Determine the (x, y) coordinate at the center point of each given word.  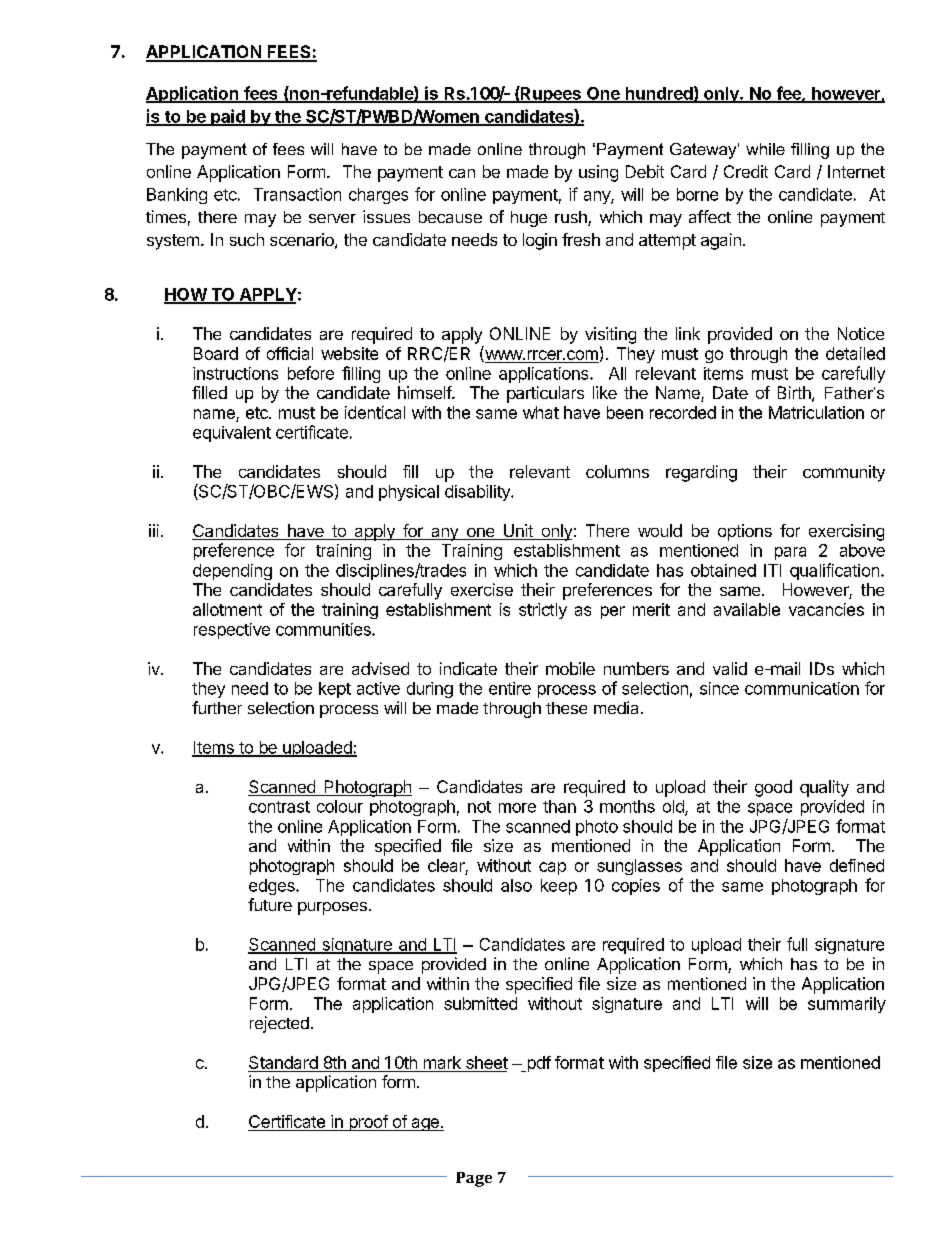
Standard (283, 1064)
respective (232, 631)
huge (529, 219)
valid (730, 668)
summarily (847, 1005)
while (765, 149)
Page (474, 1179)
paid (228, 117)
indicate (468, 668)
